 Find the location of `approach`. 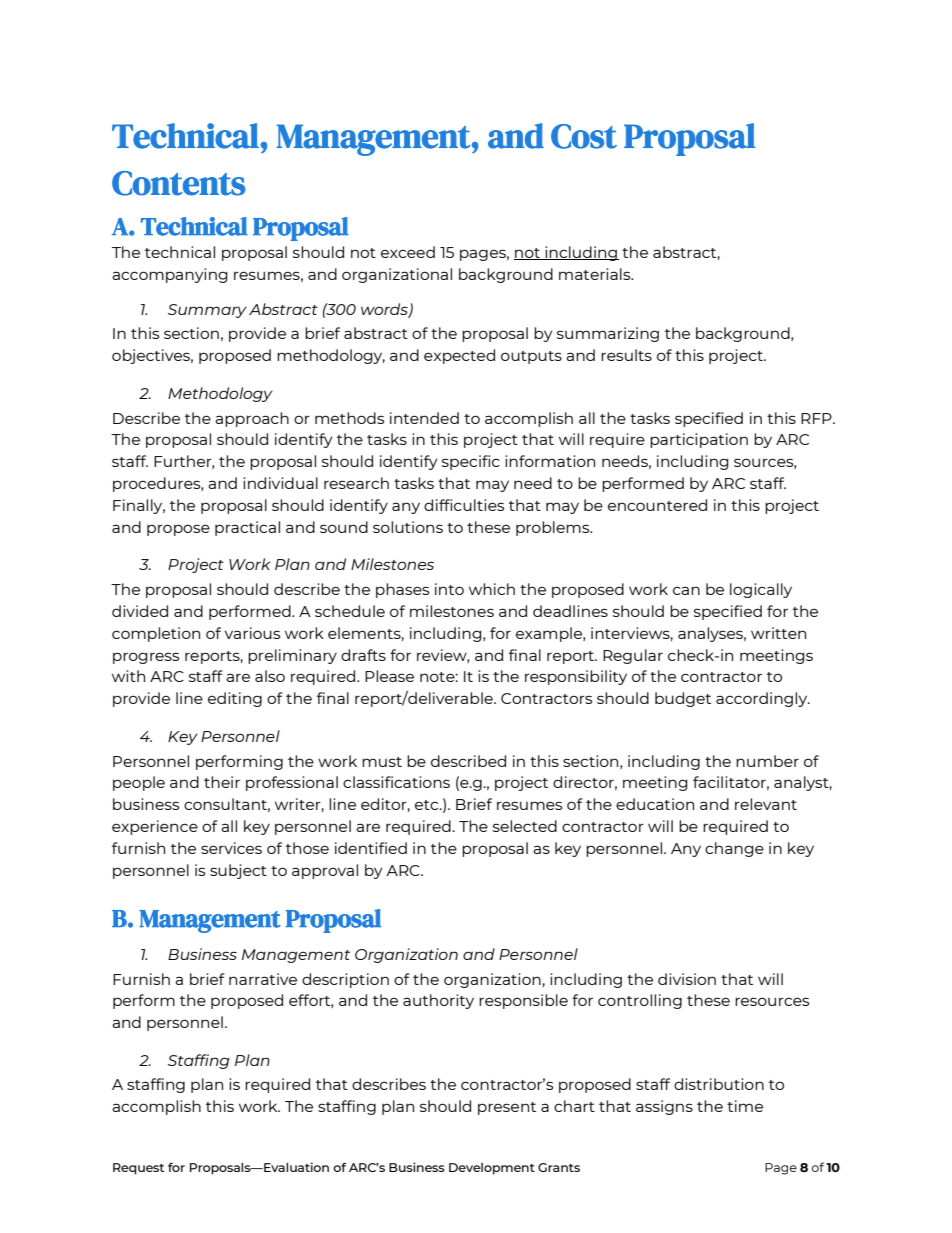

approach is located at coordinates (252, 419).
